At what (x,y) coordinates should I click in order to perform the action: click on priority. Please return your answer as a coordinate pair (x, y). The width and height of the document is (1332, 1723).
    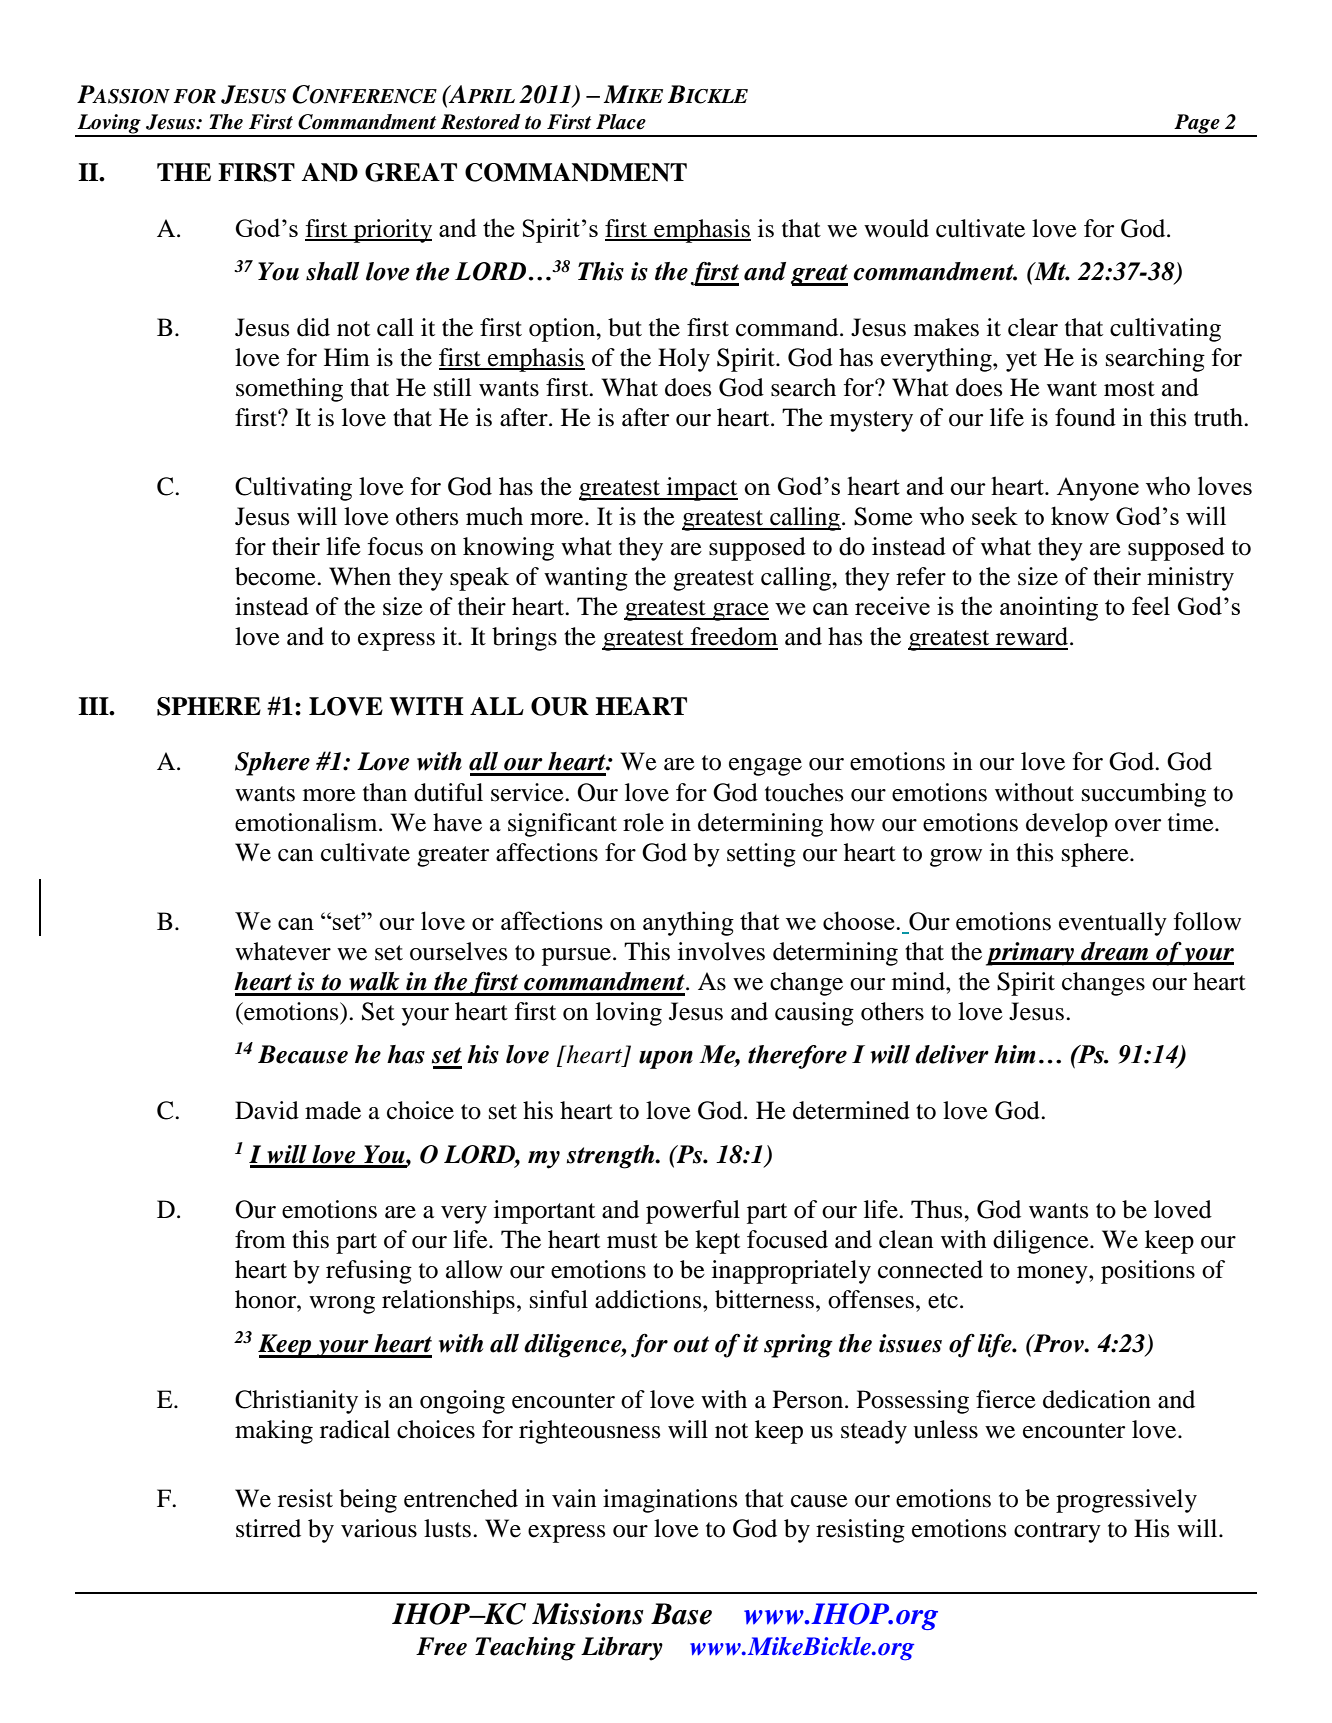
    Looking at the image, I should click on (392, 231).
